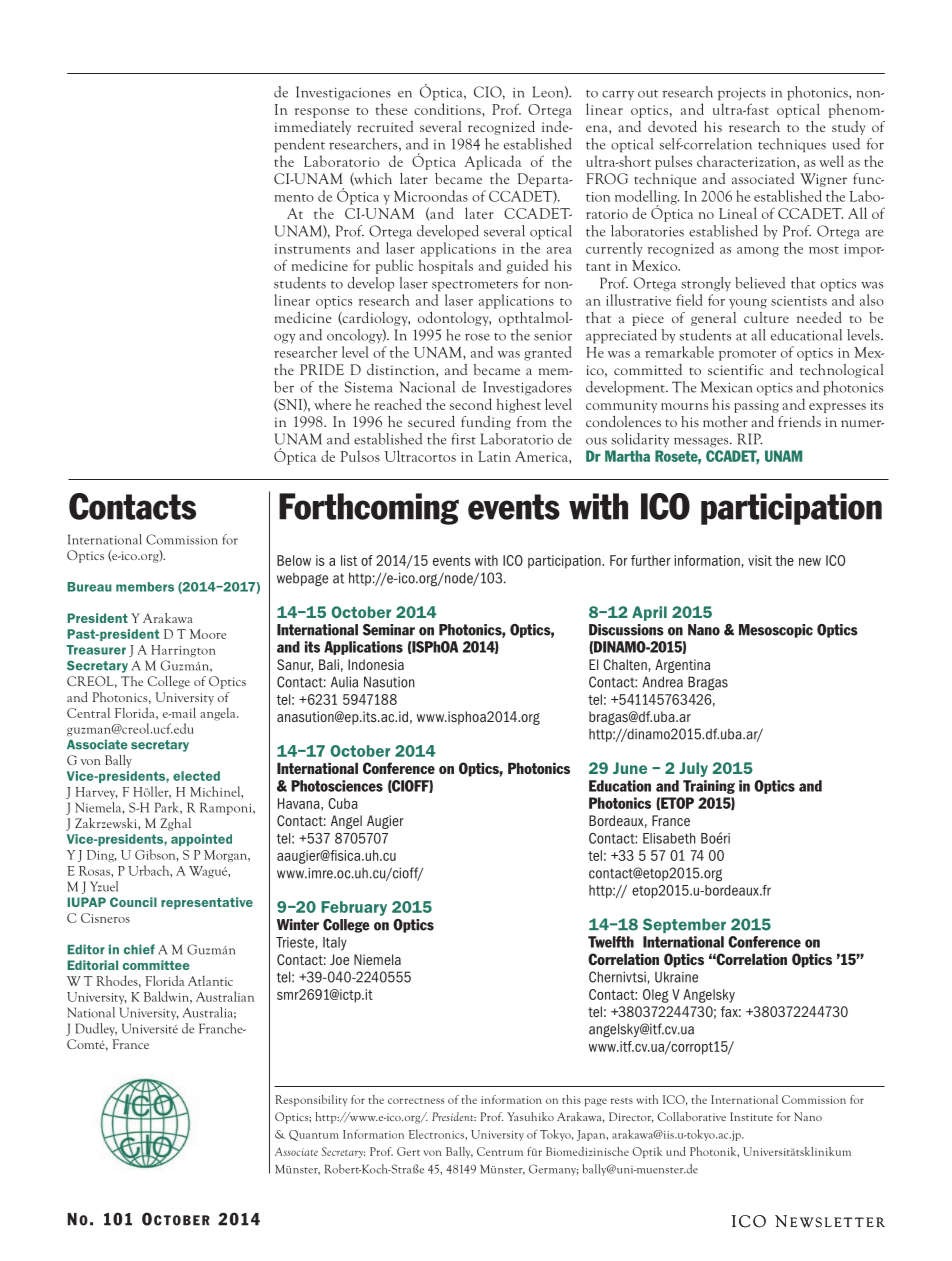  What do you see at coordinates (196, 776) in the screenshot?
I see `elected` at bounding box center [196, 776].
